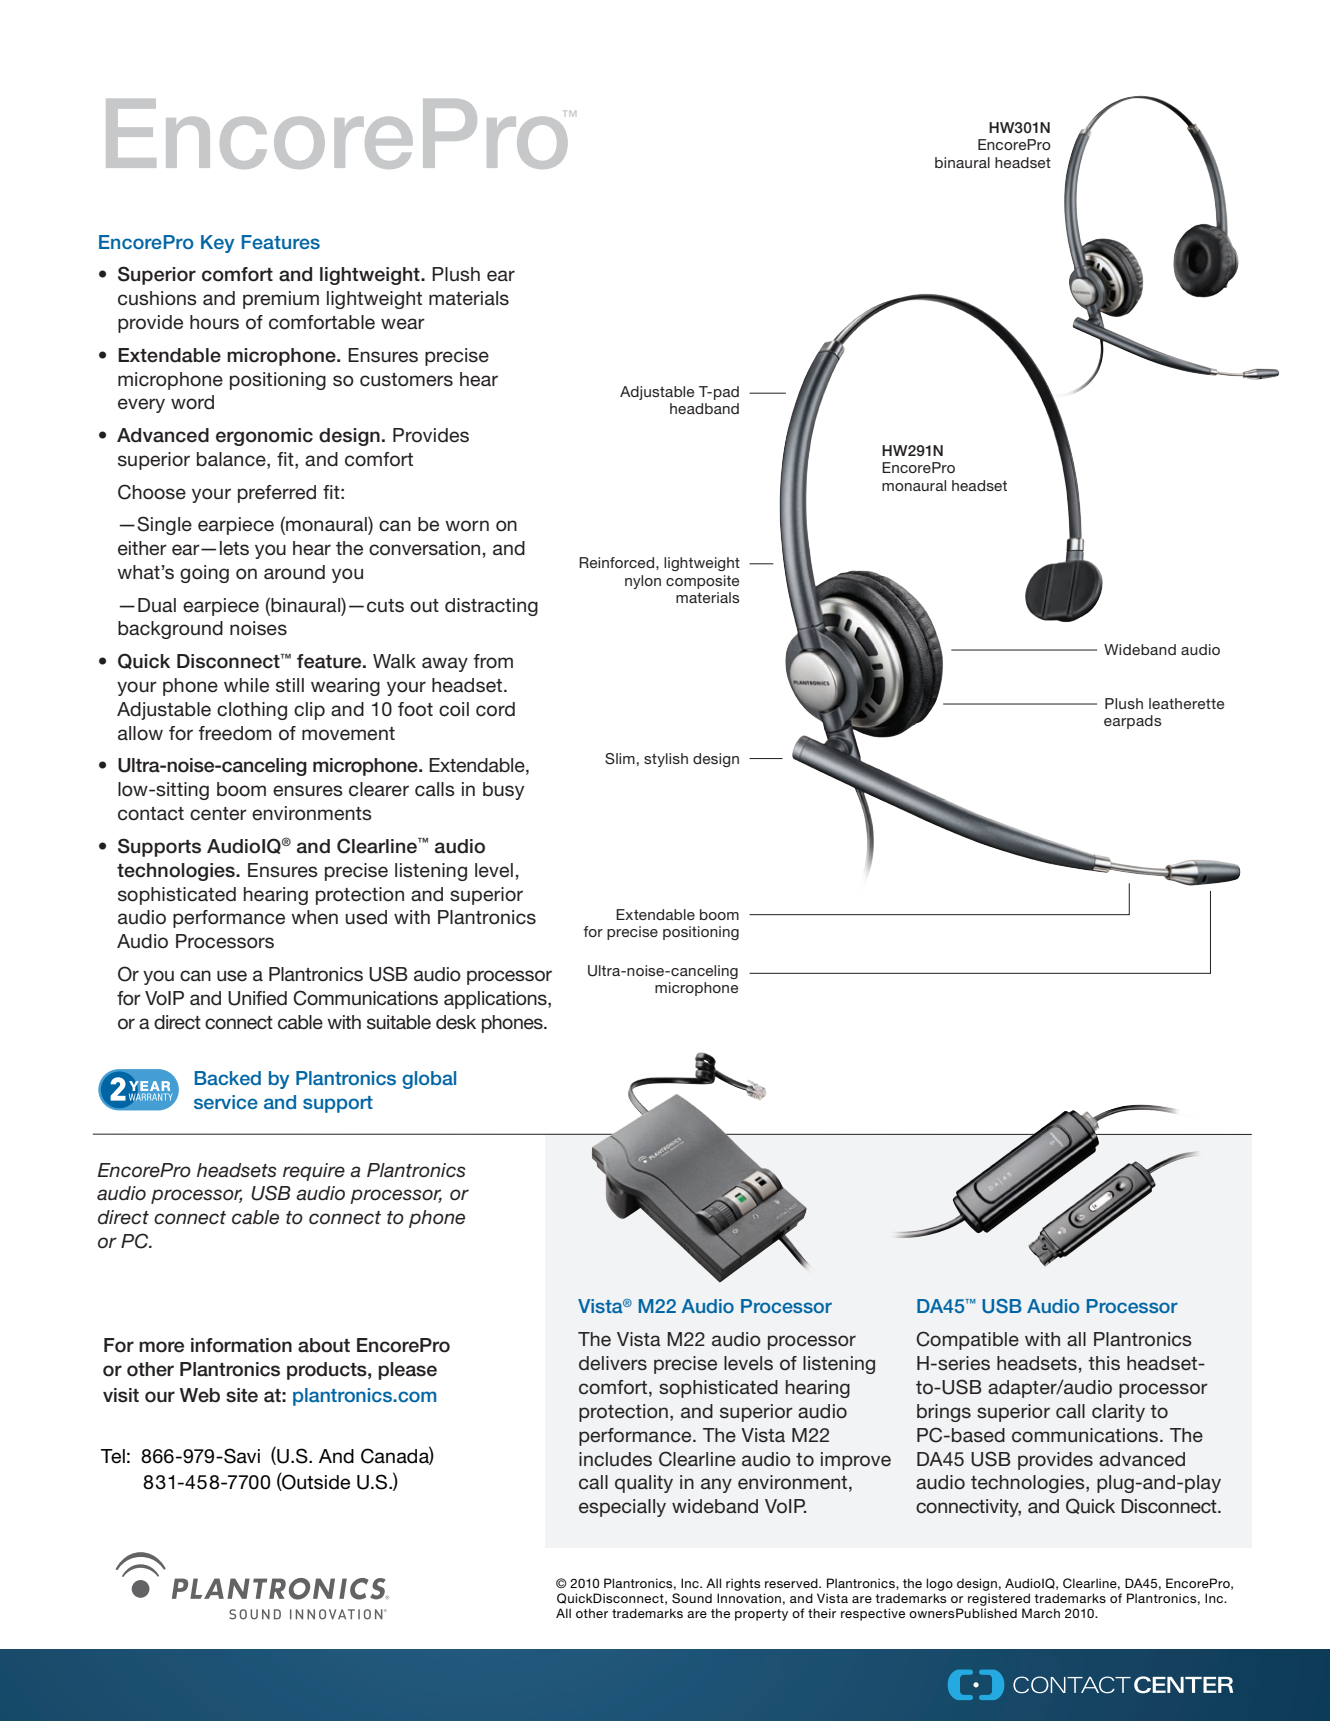 The width and height of the image is (1330, 1721). Describe the element at coordinates (666, 760) in the image. I see `stylish` at that location.
